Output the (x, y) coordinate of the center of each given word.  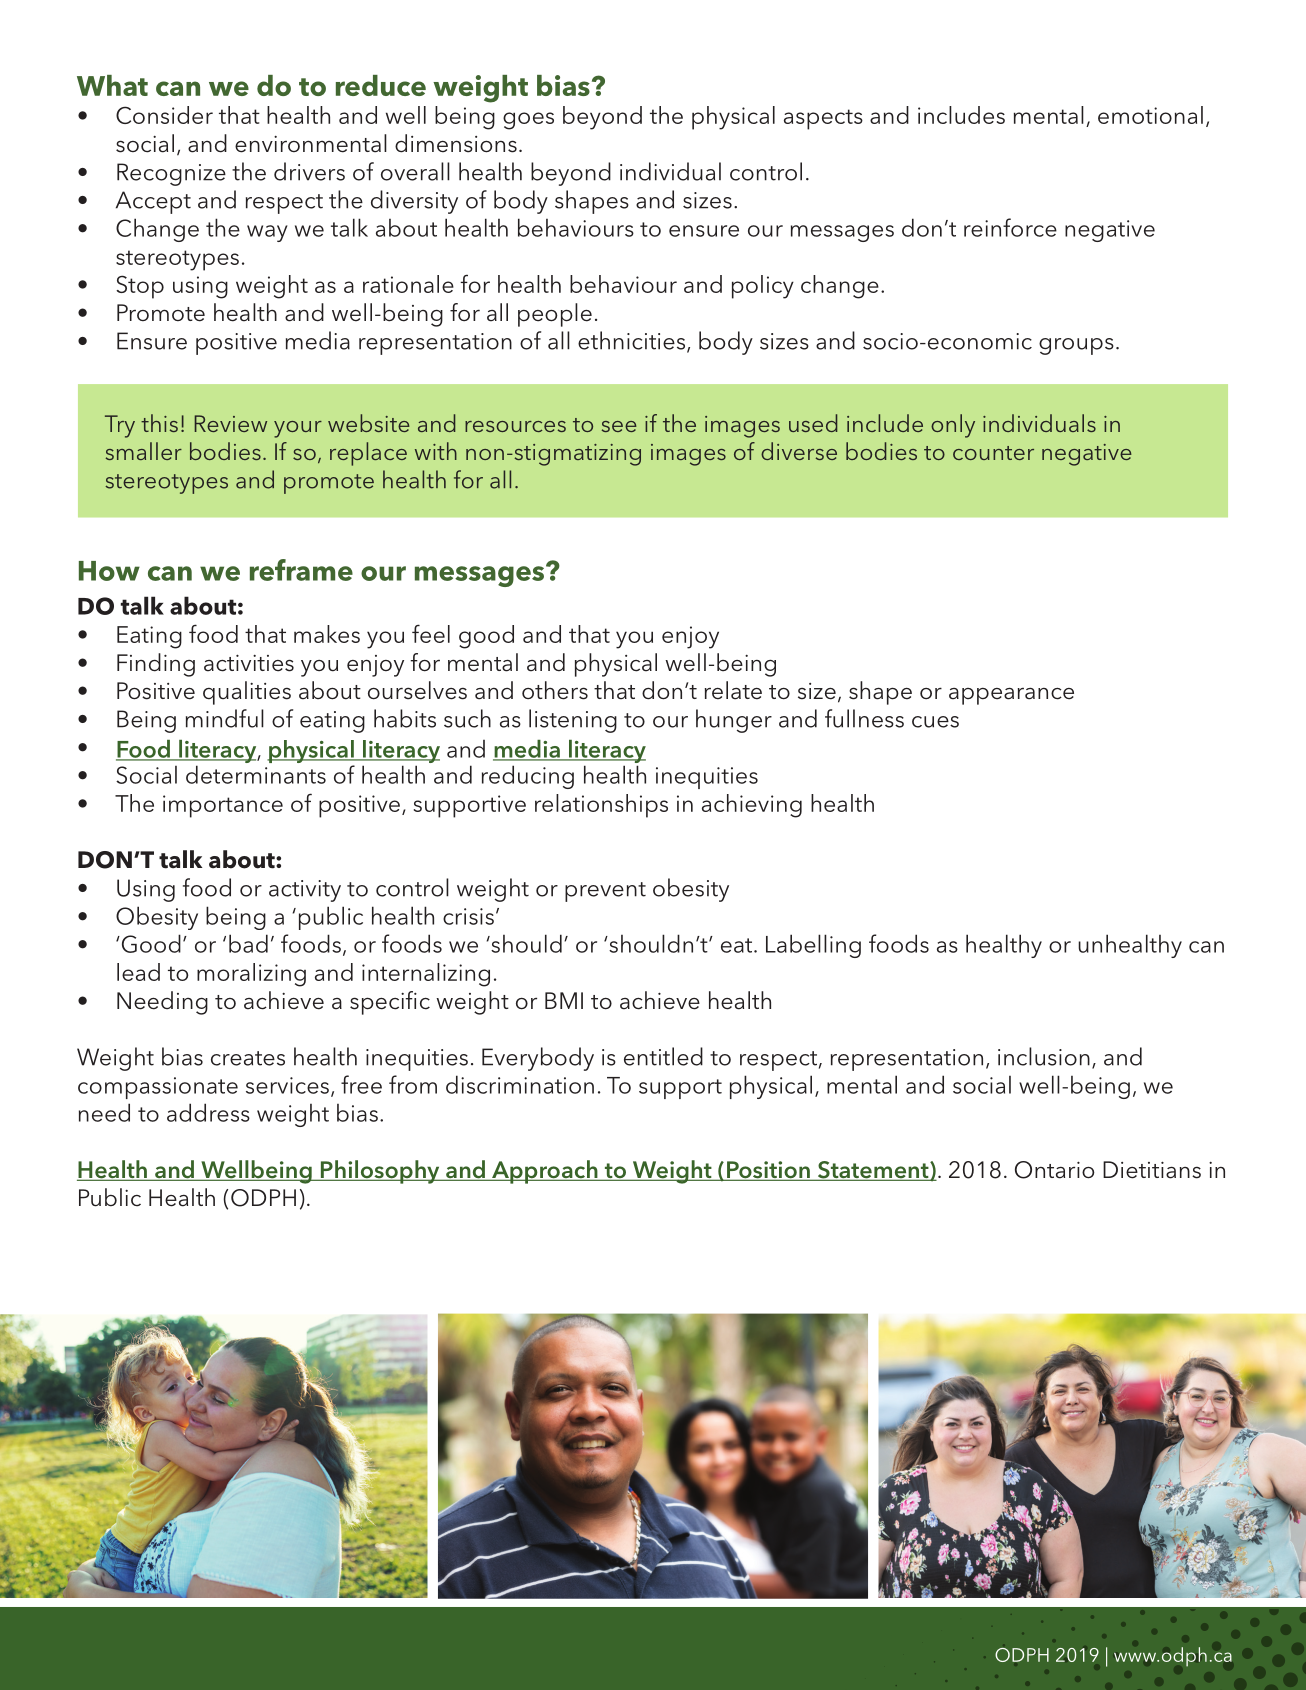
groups (1076, 346)
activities (249, 663)
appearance (1011, 696)
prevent (605, 892)
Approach (545, 1172)
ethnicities (633, 341)
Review (231, 423)
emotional (1150, 115)
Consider (164, 115)
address (208, 1112)
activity (305, 891)
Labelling (813, 946)
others (555, 690)
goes (528, 121)
